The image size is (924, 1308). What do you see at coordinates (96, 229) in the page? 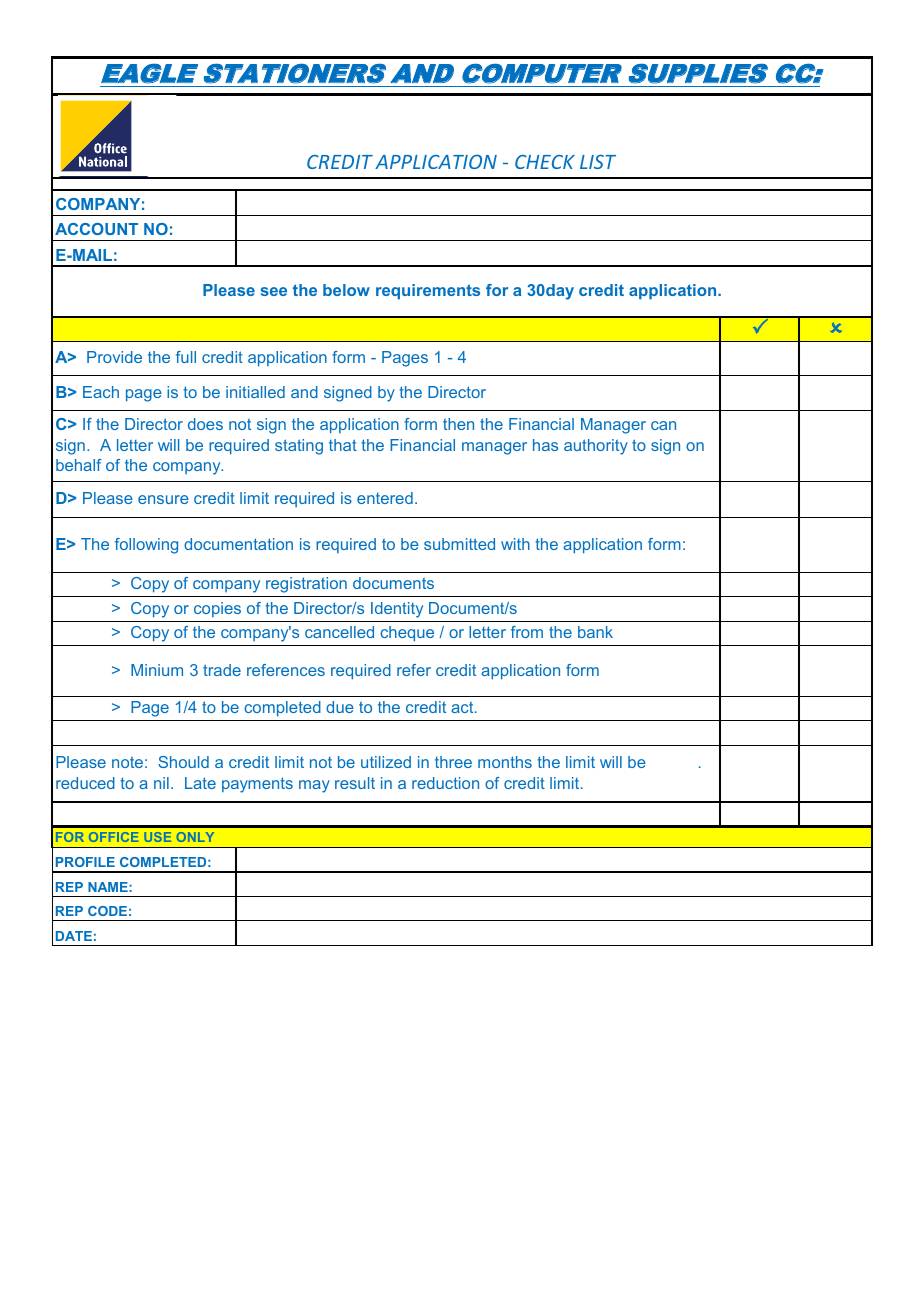
I see `ACCOUNT` at bounding box center [96, 229].
